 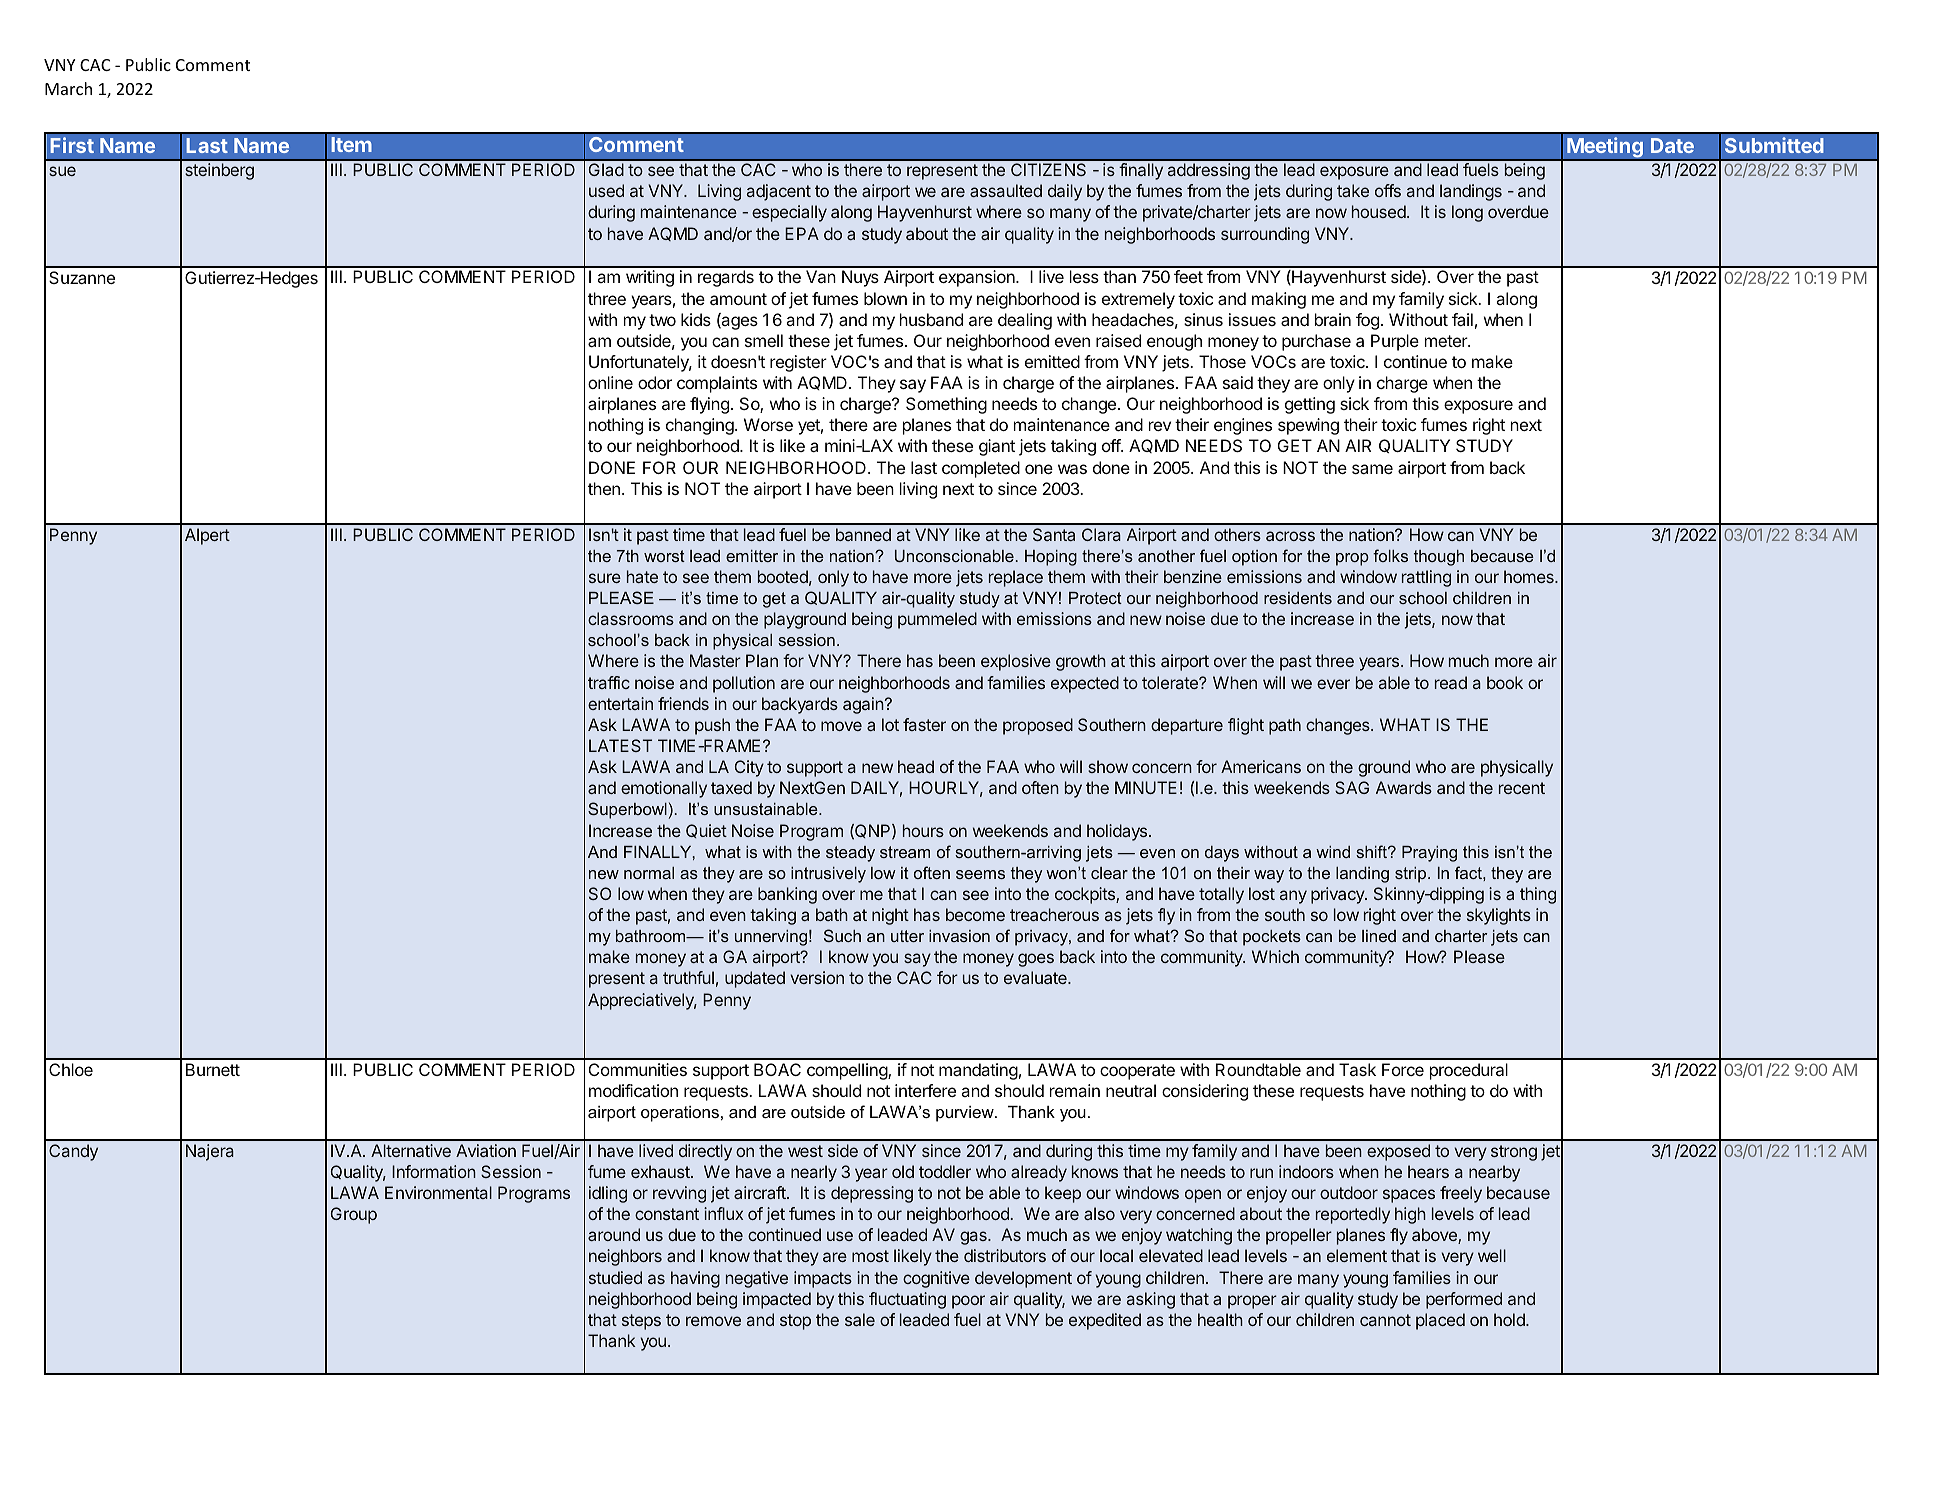 What do you see at coordinates (351, 144) in the document?
I see `Item` at bounding box center [351, 144].
